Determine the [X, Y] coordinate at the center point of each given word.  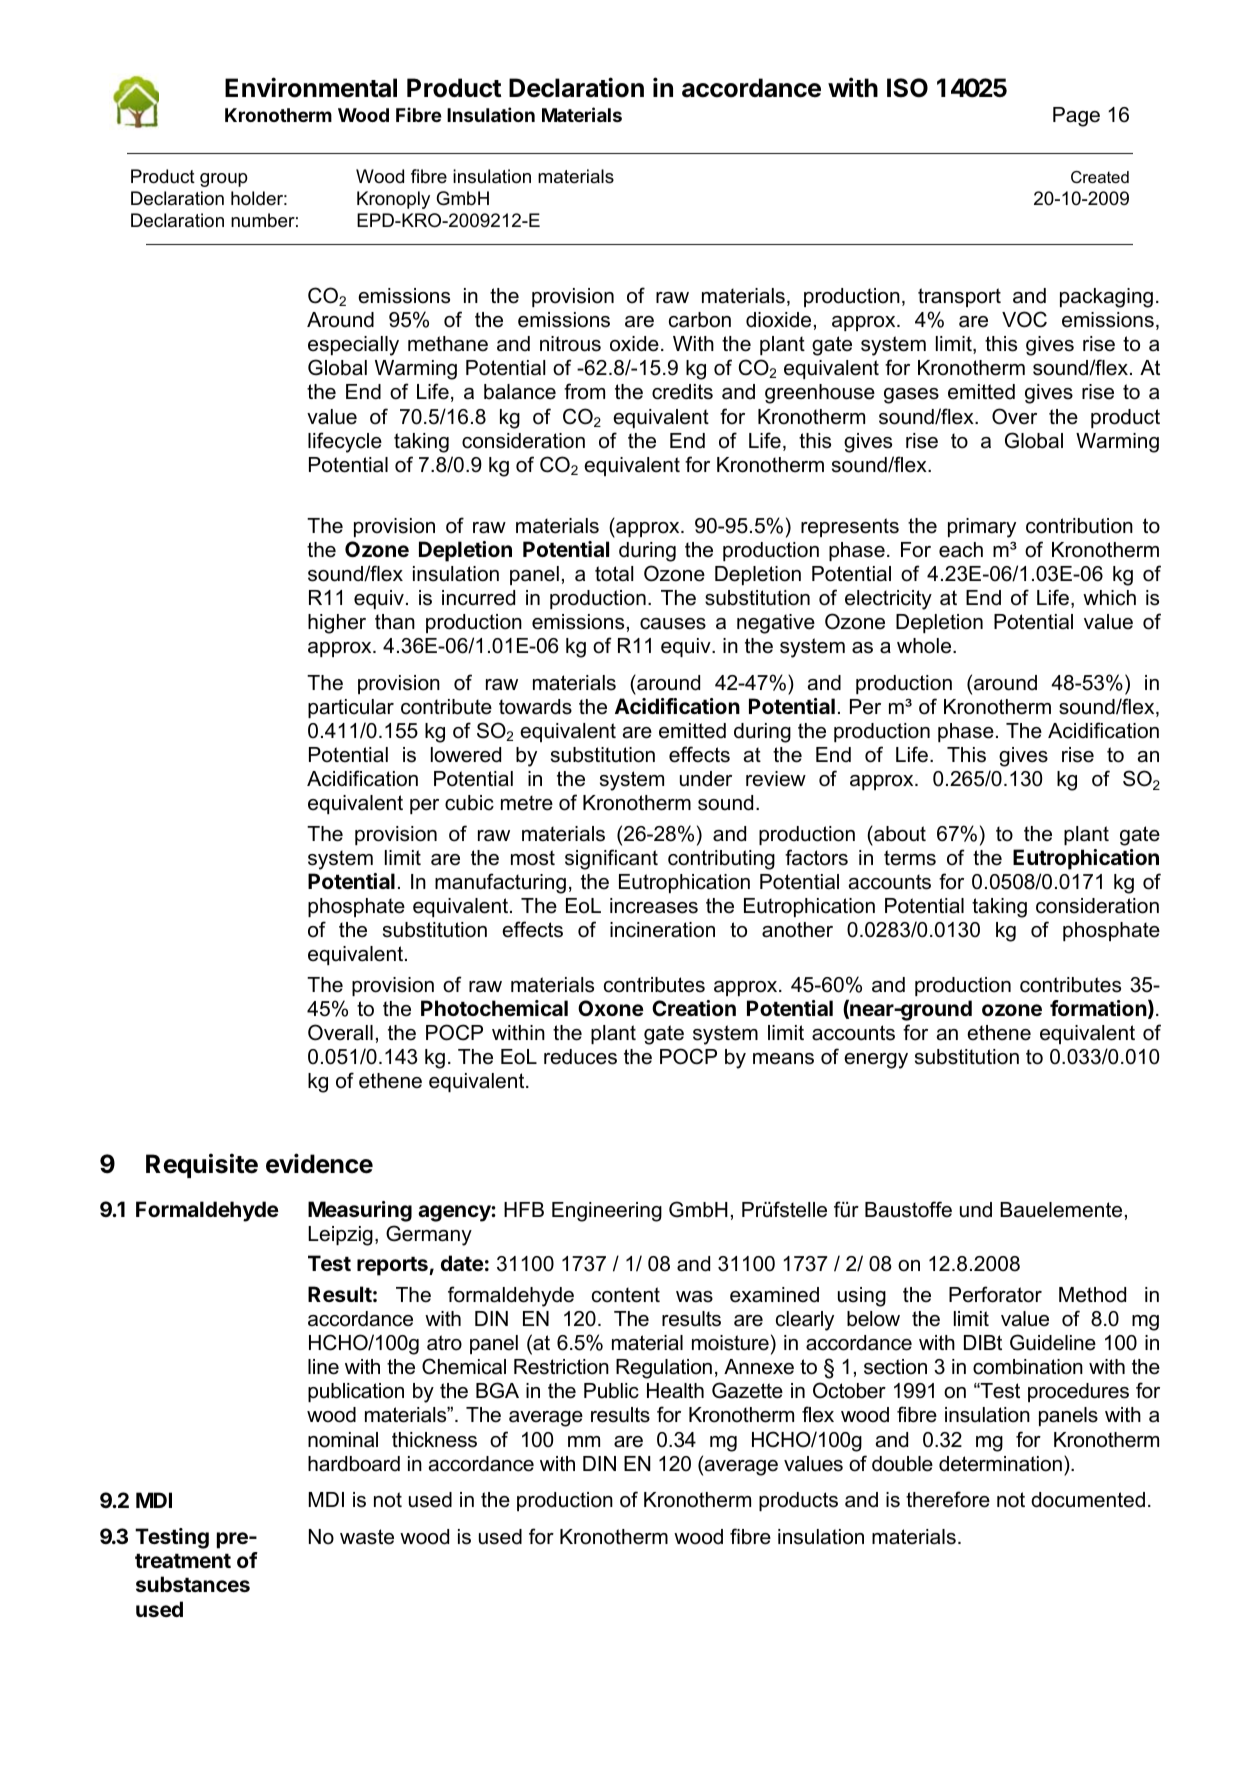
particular [351, 708]
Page [1076, 117]
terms [910, 858]
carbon [700, 320]
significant [611, 859]
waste [367, 1537]
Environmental [311, 87]
